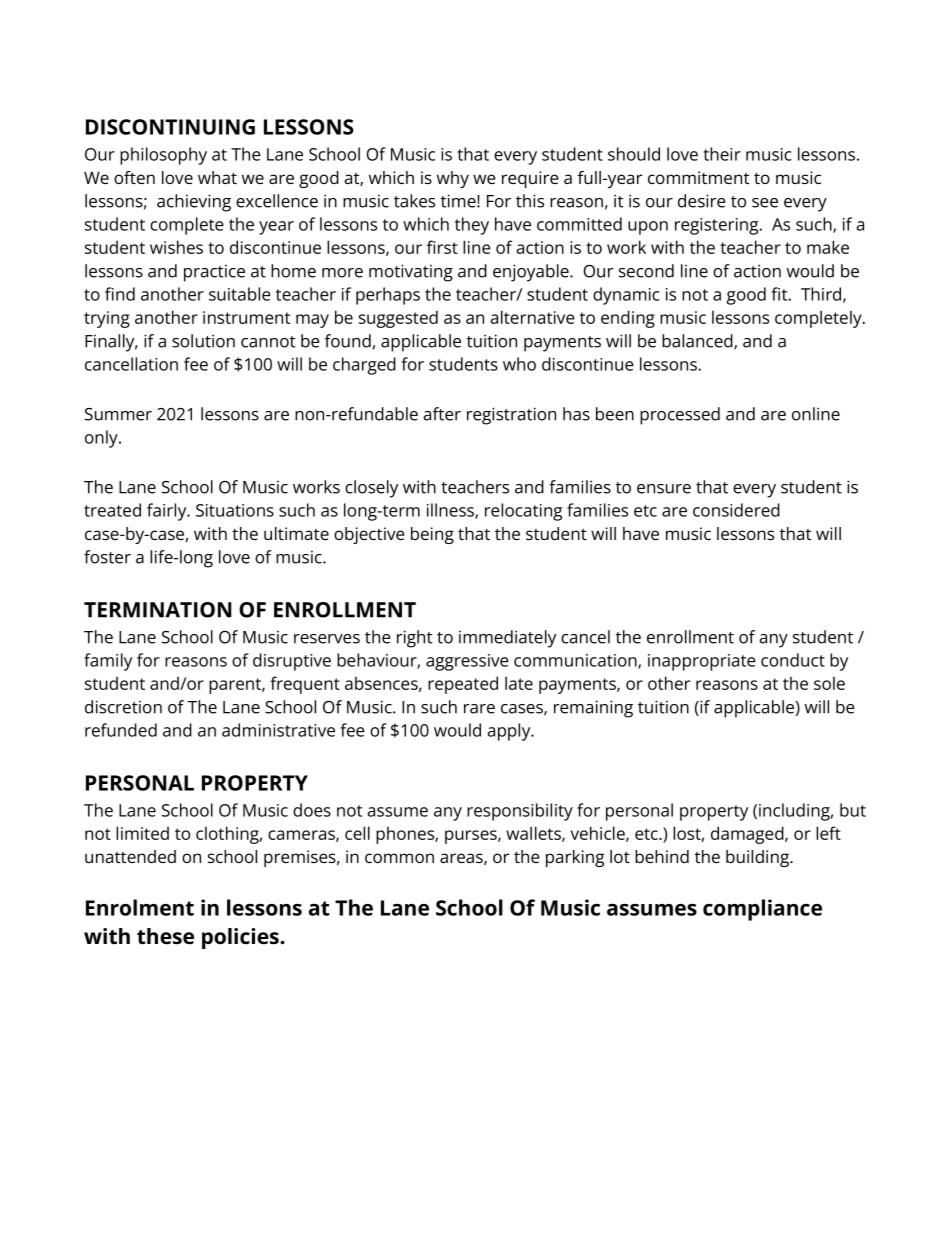 The height and width of the document is (1233, 952). Describe the element at coordinates (236, 686) in the document. I see `parent` at that location.
